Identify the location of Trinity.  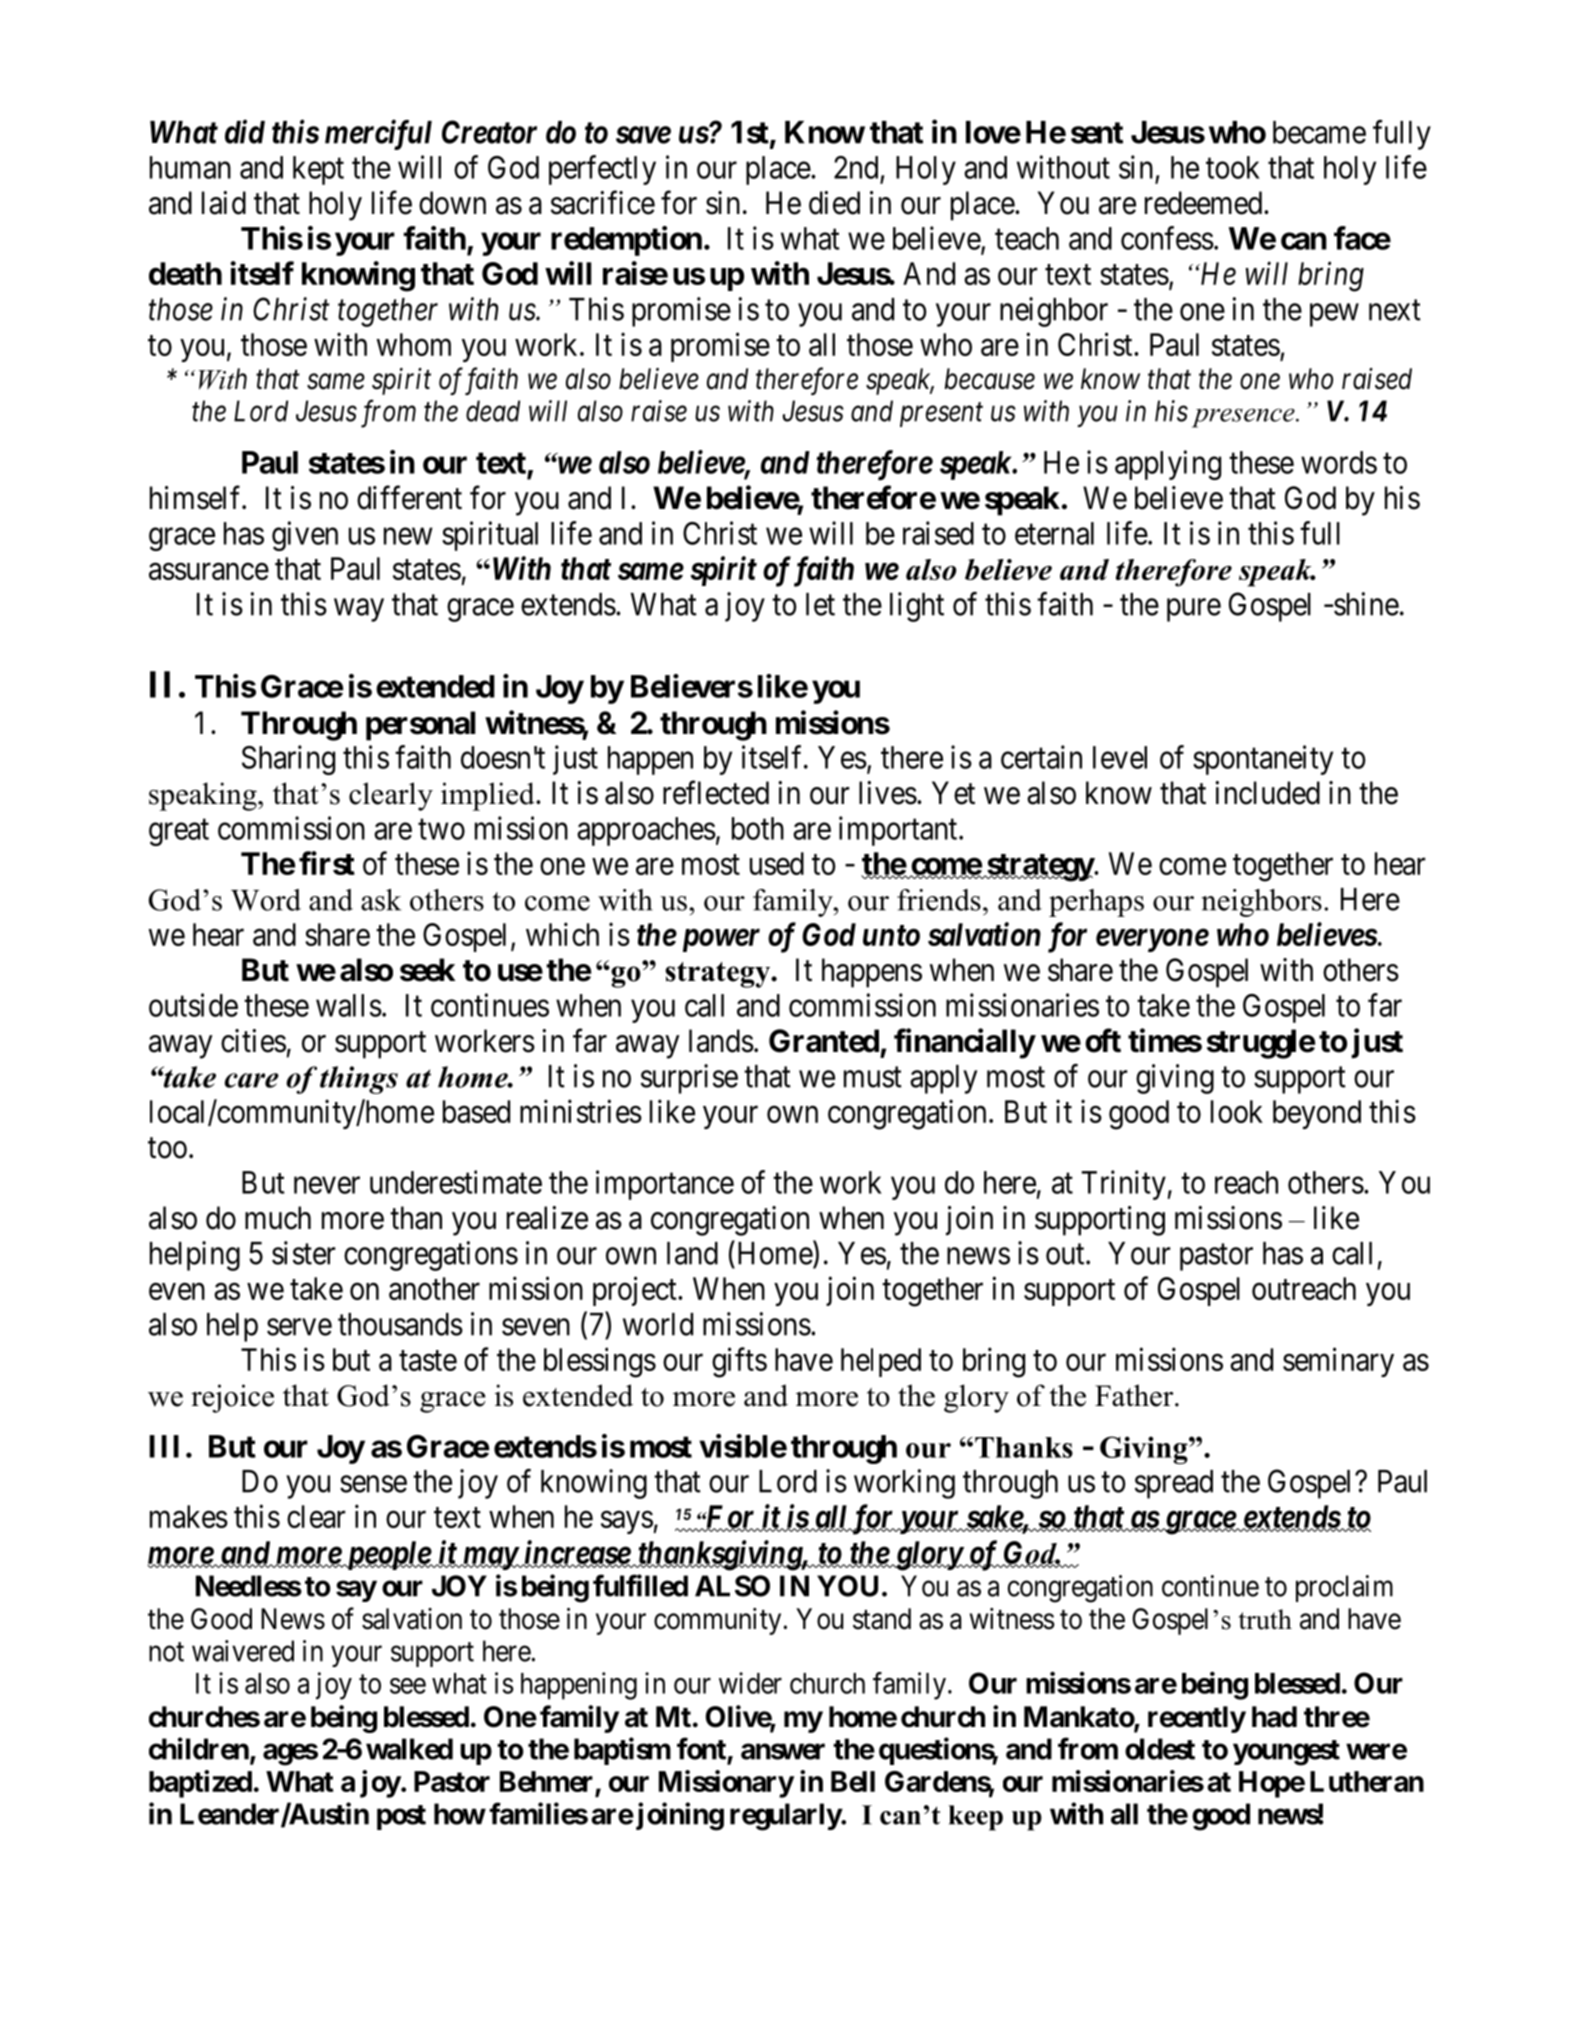
(1125, 1185).
